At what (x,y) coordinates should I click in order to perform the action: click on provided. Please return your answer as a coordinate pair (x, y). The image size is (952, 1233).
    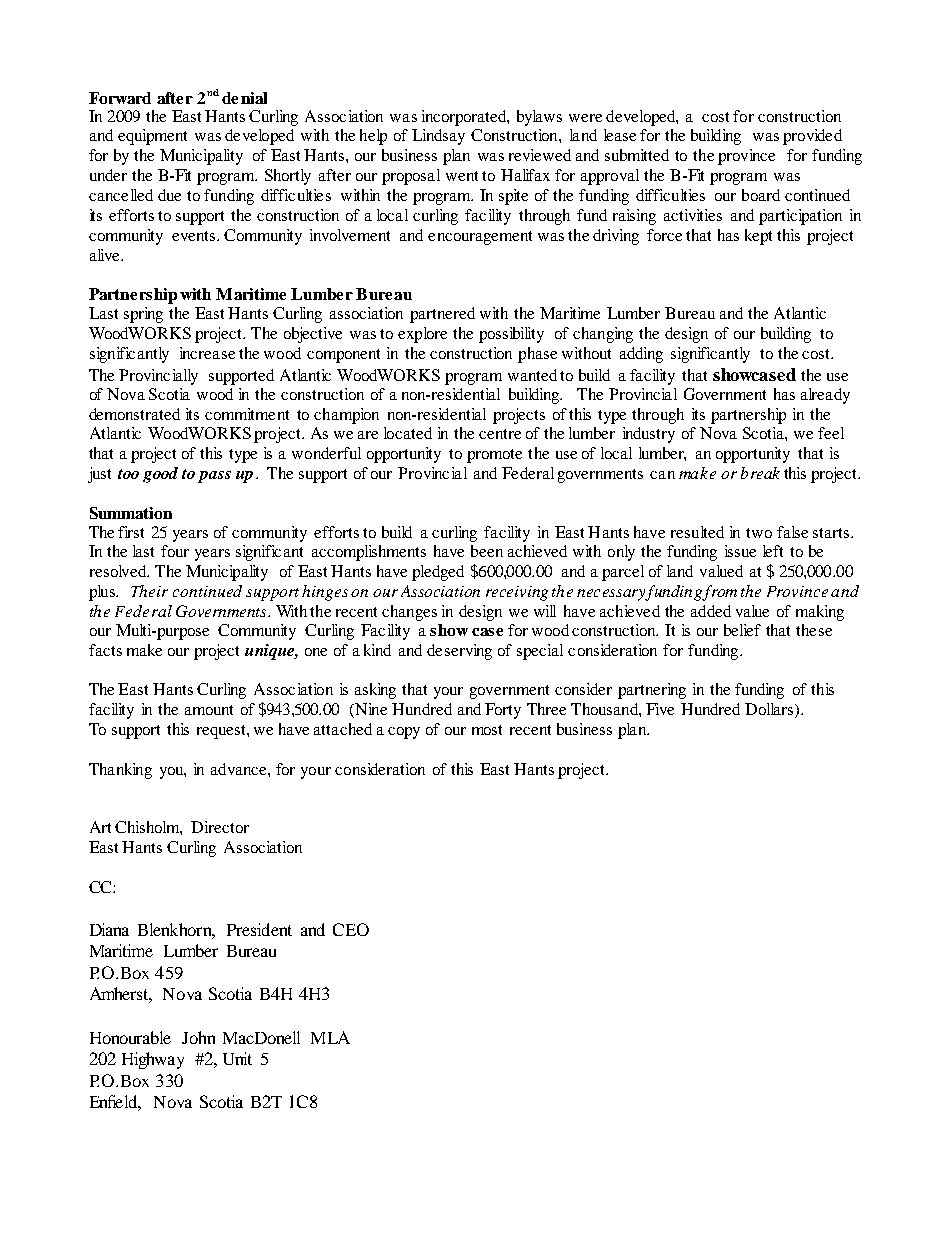
    Looking at the image, I should click on (812, 137).
